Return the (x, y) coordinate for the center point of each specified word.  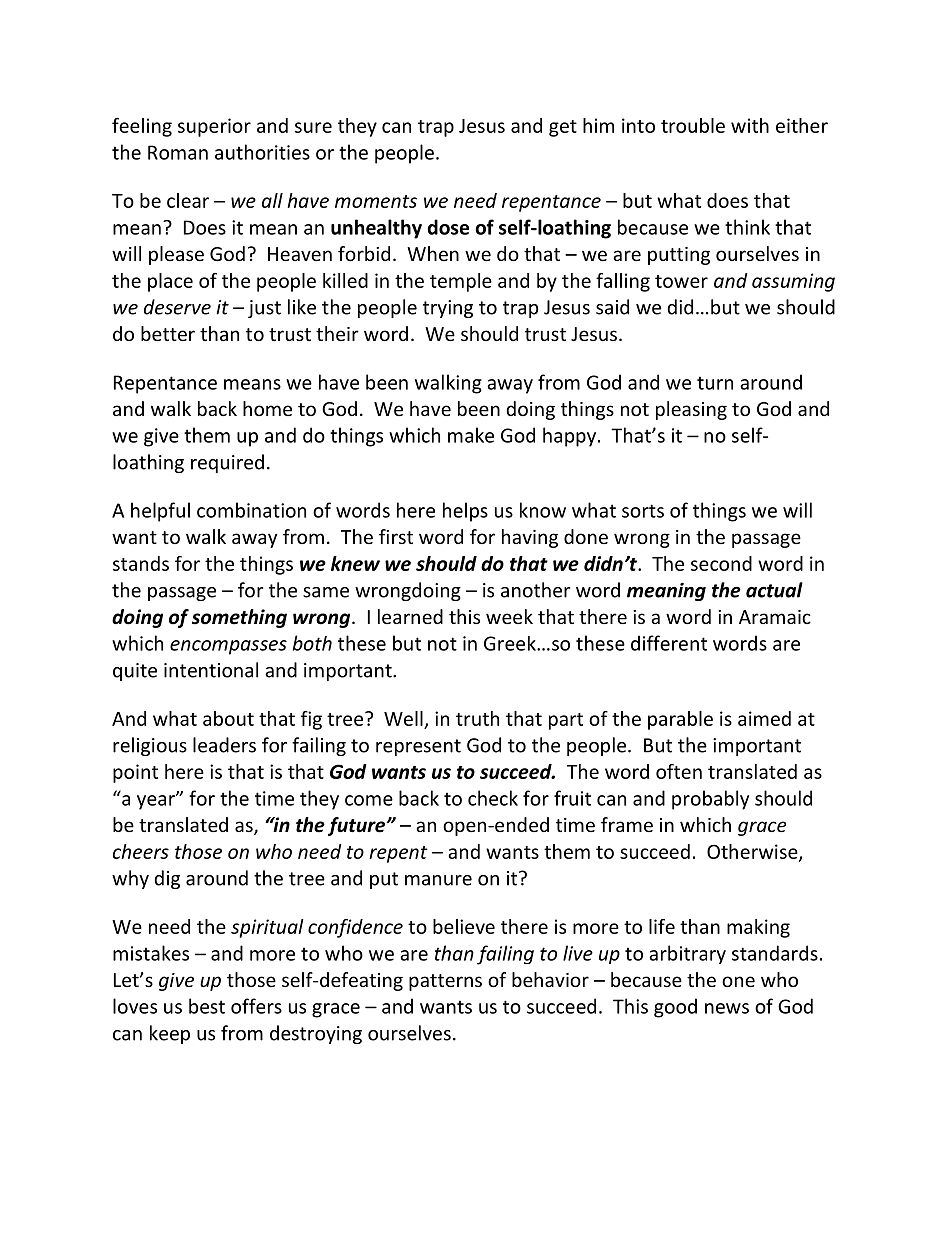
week (509, 616)
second (721, 563)
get (563, 128)
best (207, 1006)
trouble (693, 125)
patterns (445, 982)
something (239, 618)
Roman (178, 152)
